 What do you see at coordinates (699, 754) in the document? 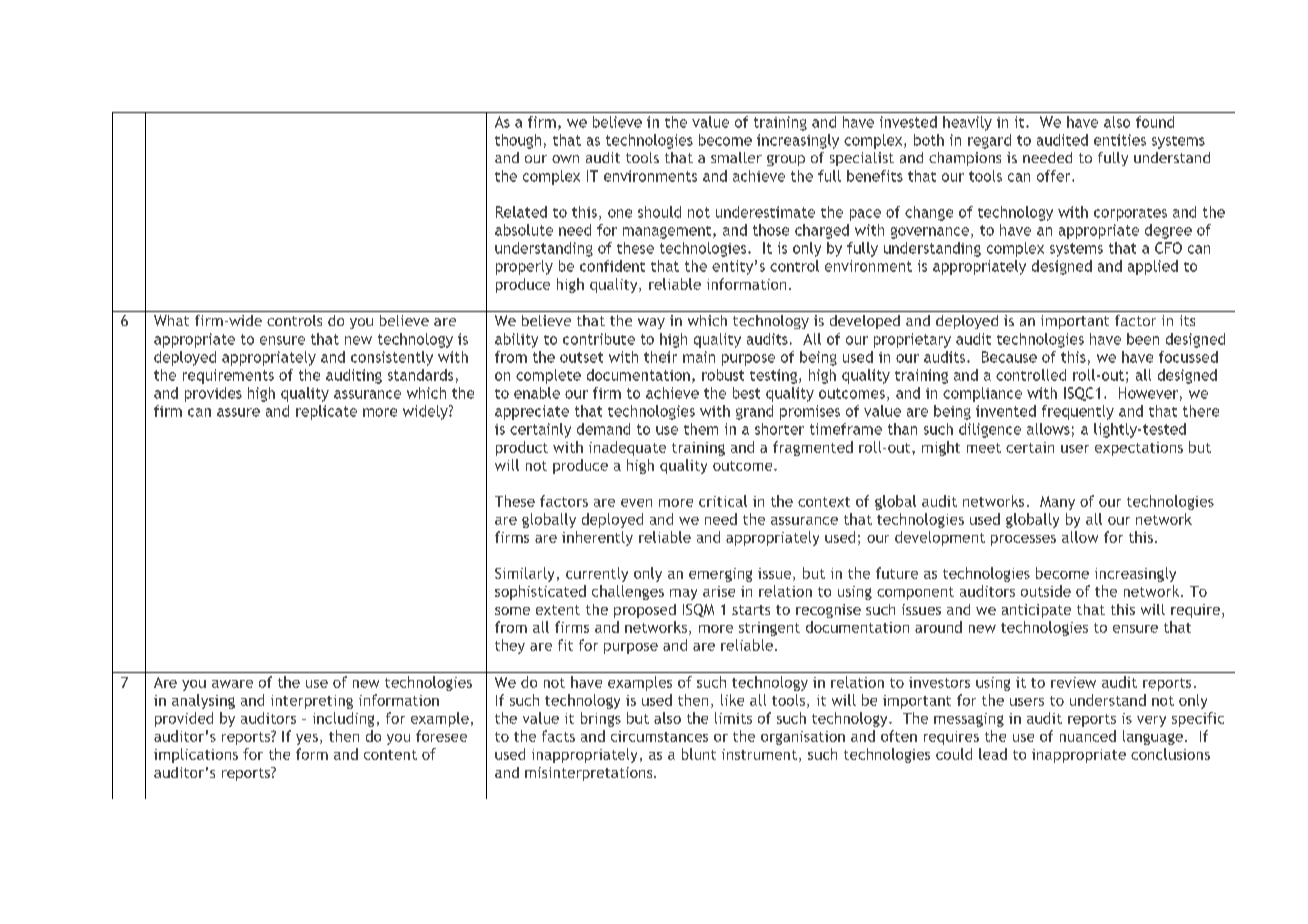
I see `blunt` at bounding box center [699, 754].
